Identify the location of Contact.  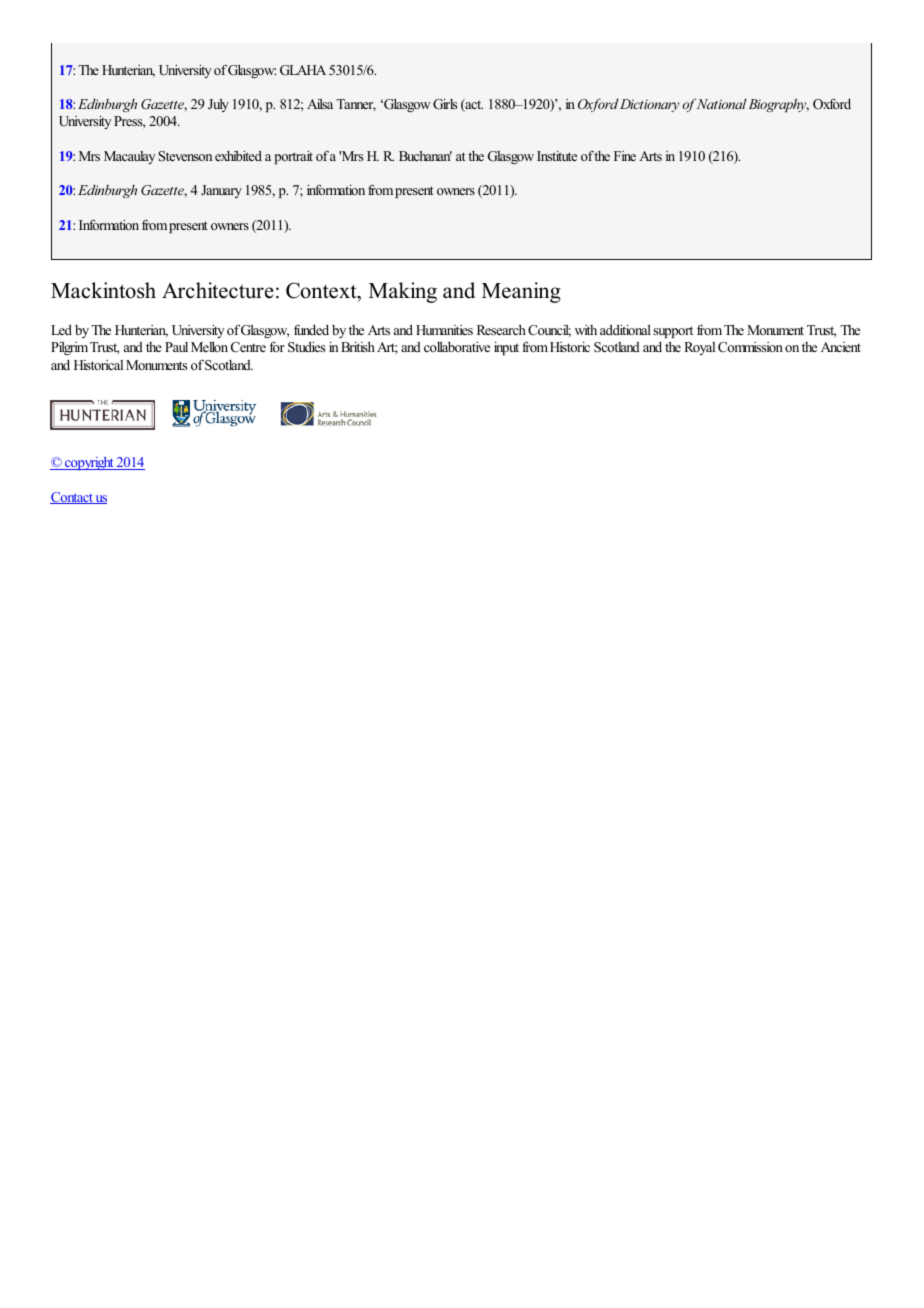
(72, 498).
